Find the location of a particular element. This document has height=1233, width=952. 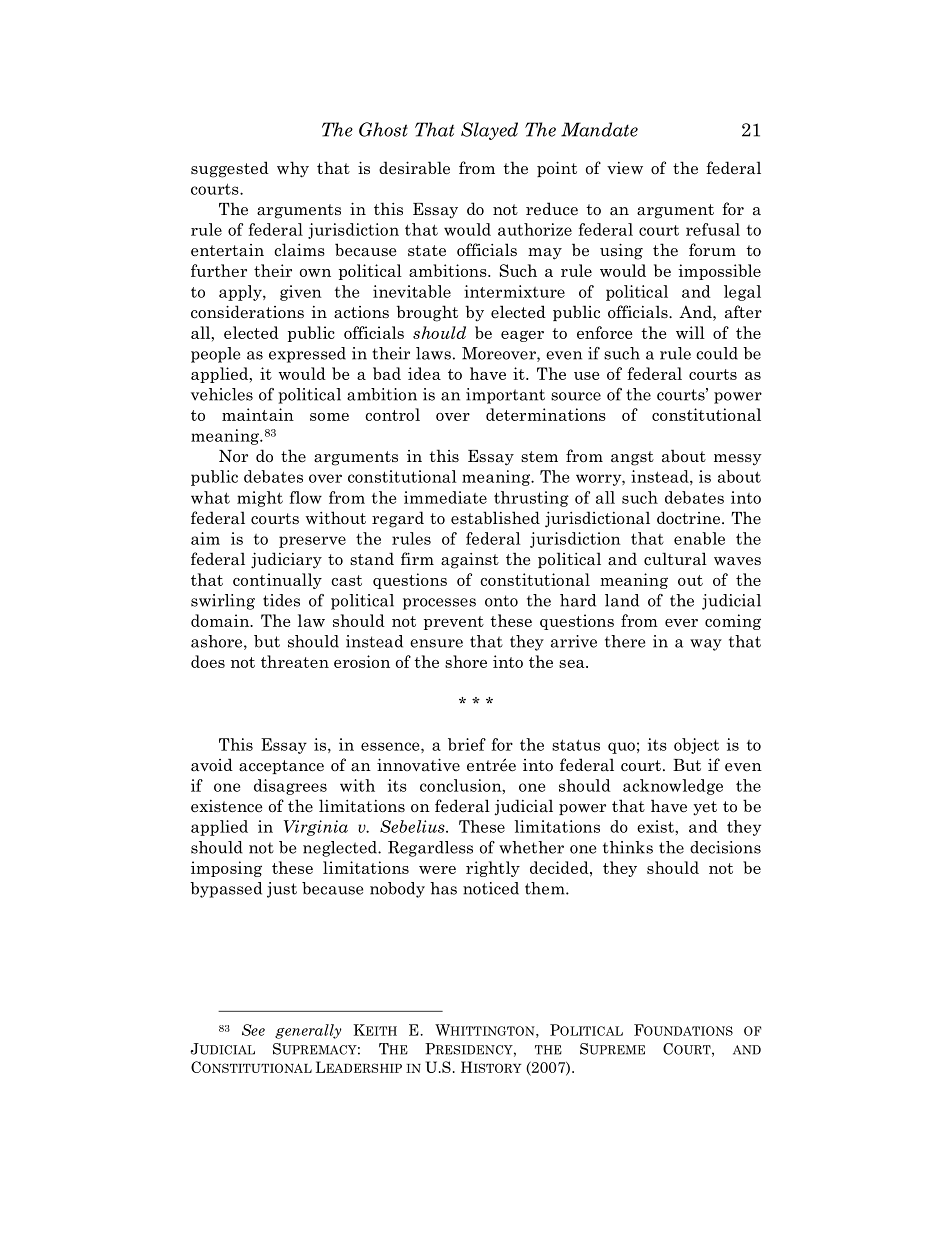

Slayed is located at coordinates (489, 131).
